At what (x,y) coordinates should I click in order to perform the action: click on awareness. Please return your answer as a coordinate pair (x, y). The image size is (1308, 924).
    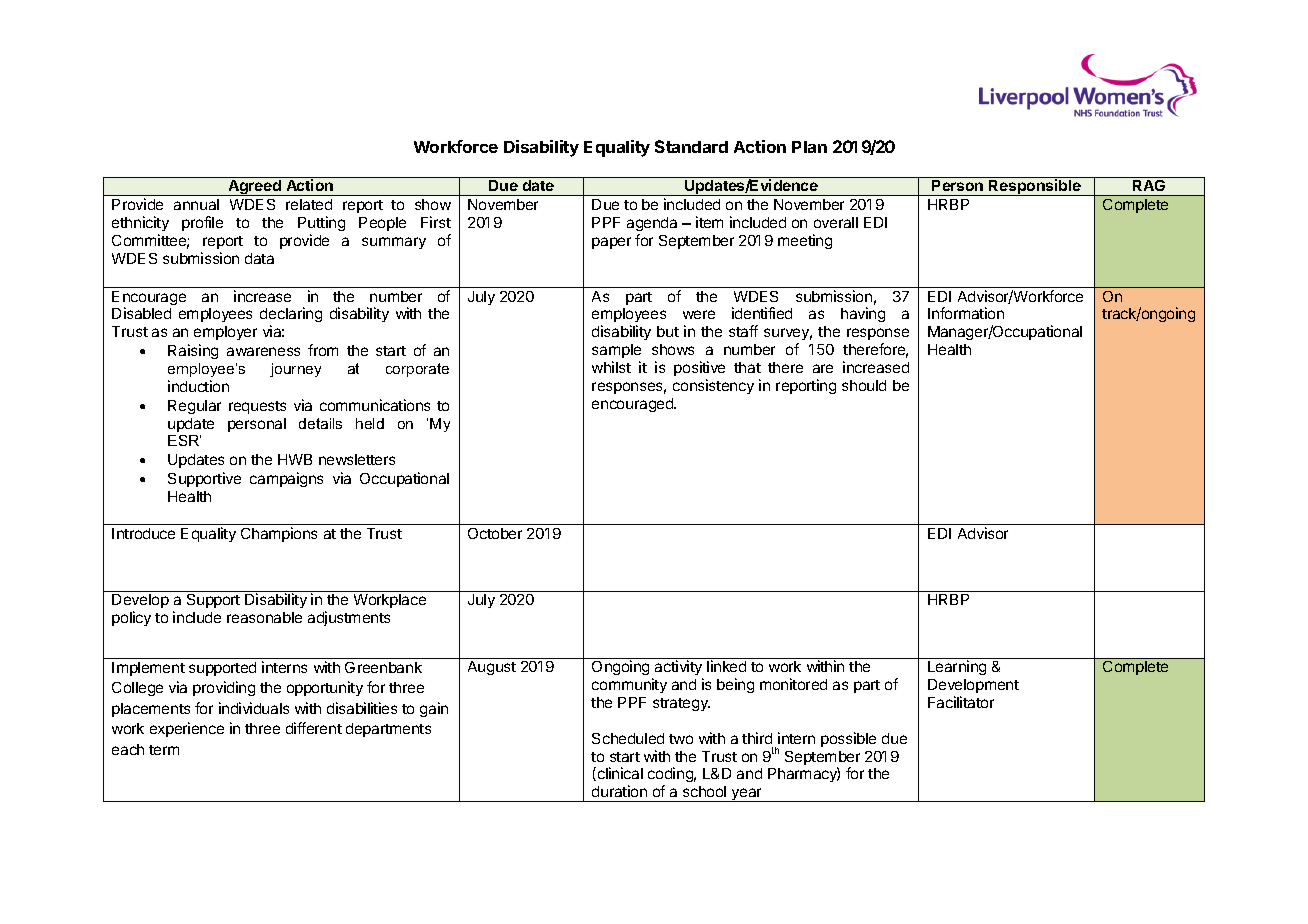
    Looking at the image, I should click on (263, 351).
